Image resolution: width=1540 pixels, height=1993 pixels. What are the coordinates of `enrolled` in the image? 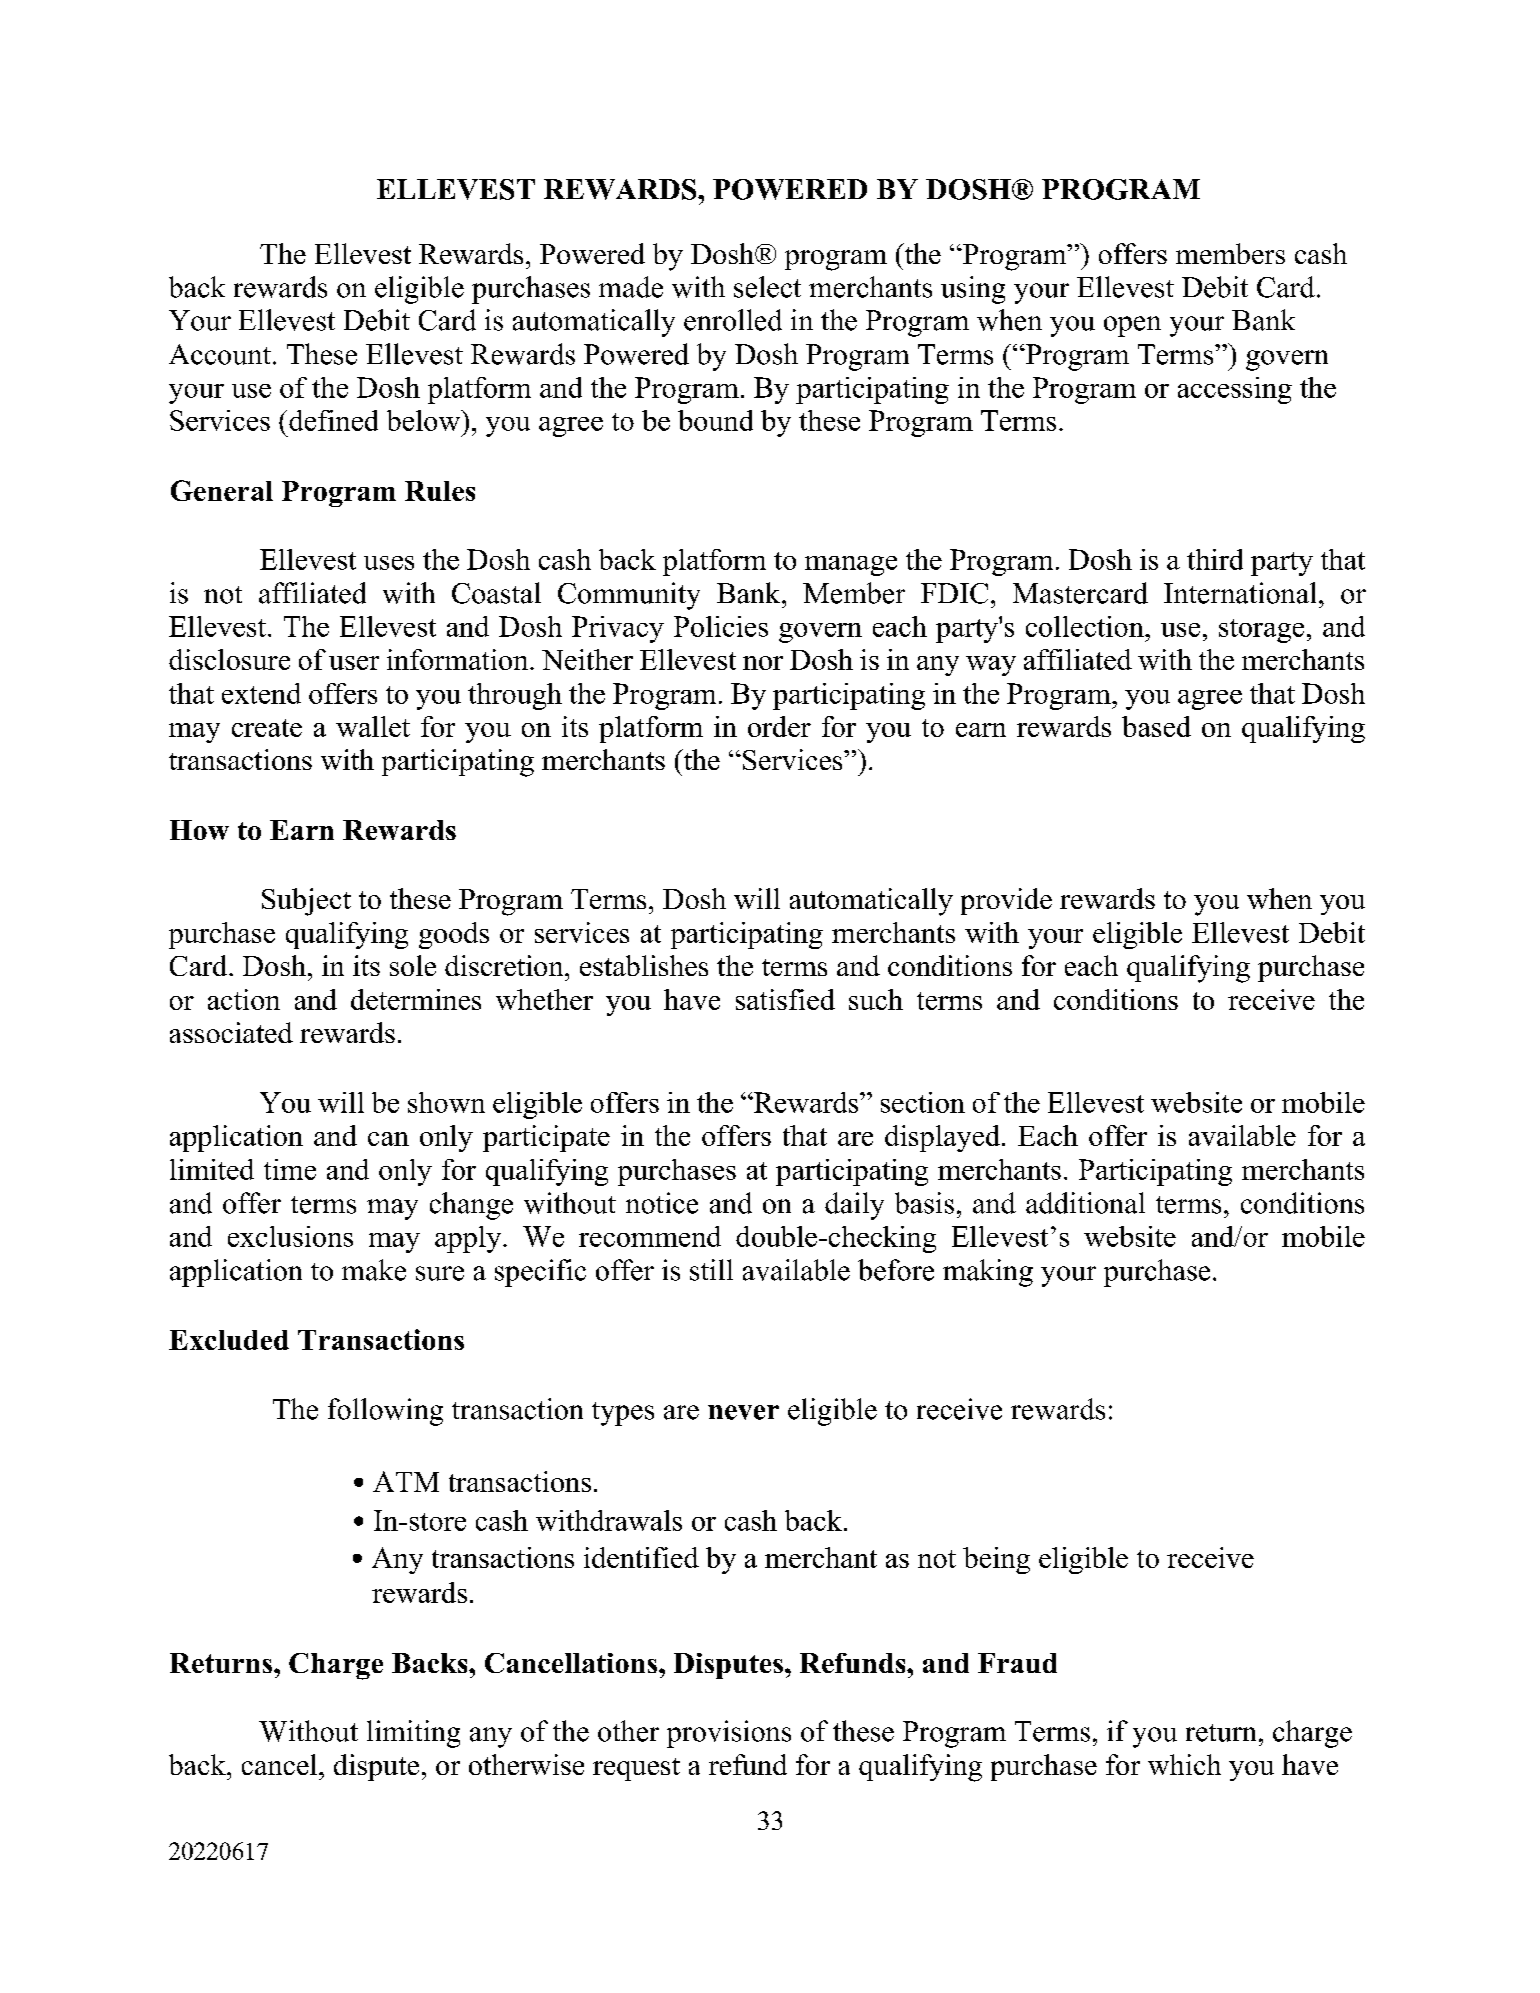 It's located at (733, 320).
